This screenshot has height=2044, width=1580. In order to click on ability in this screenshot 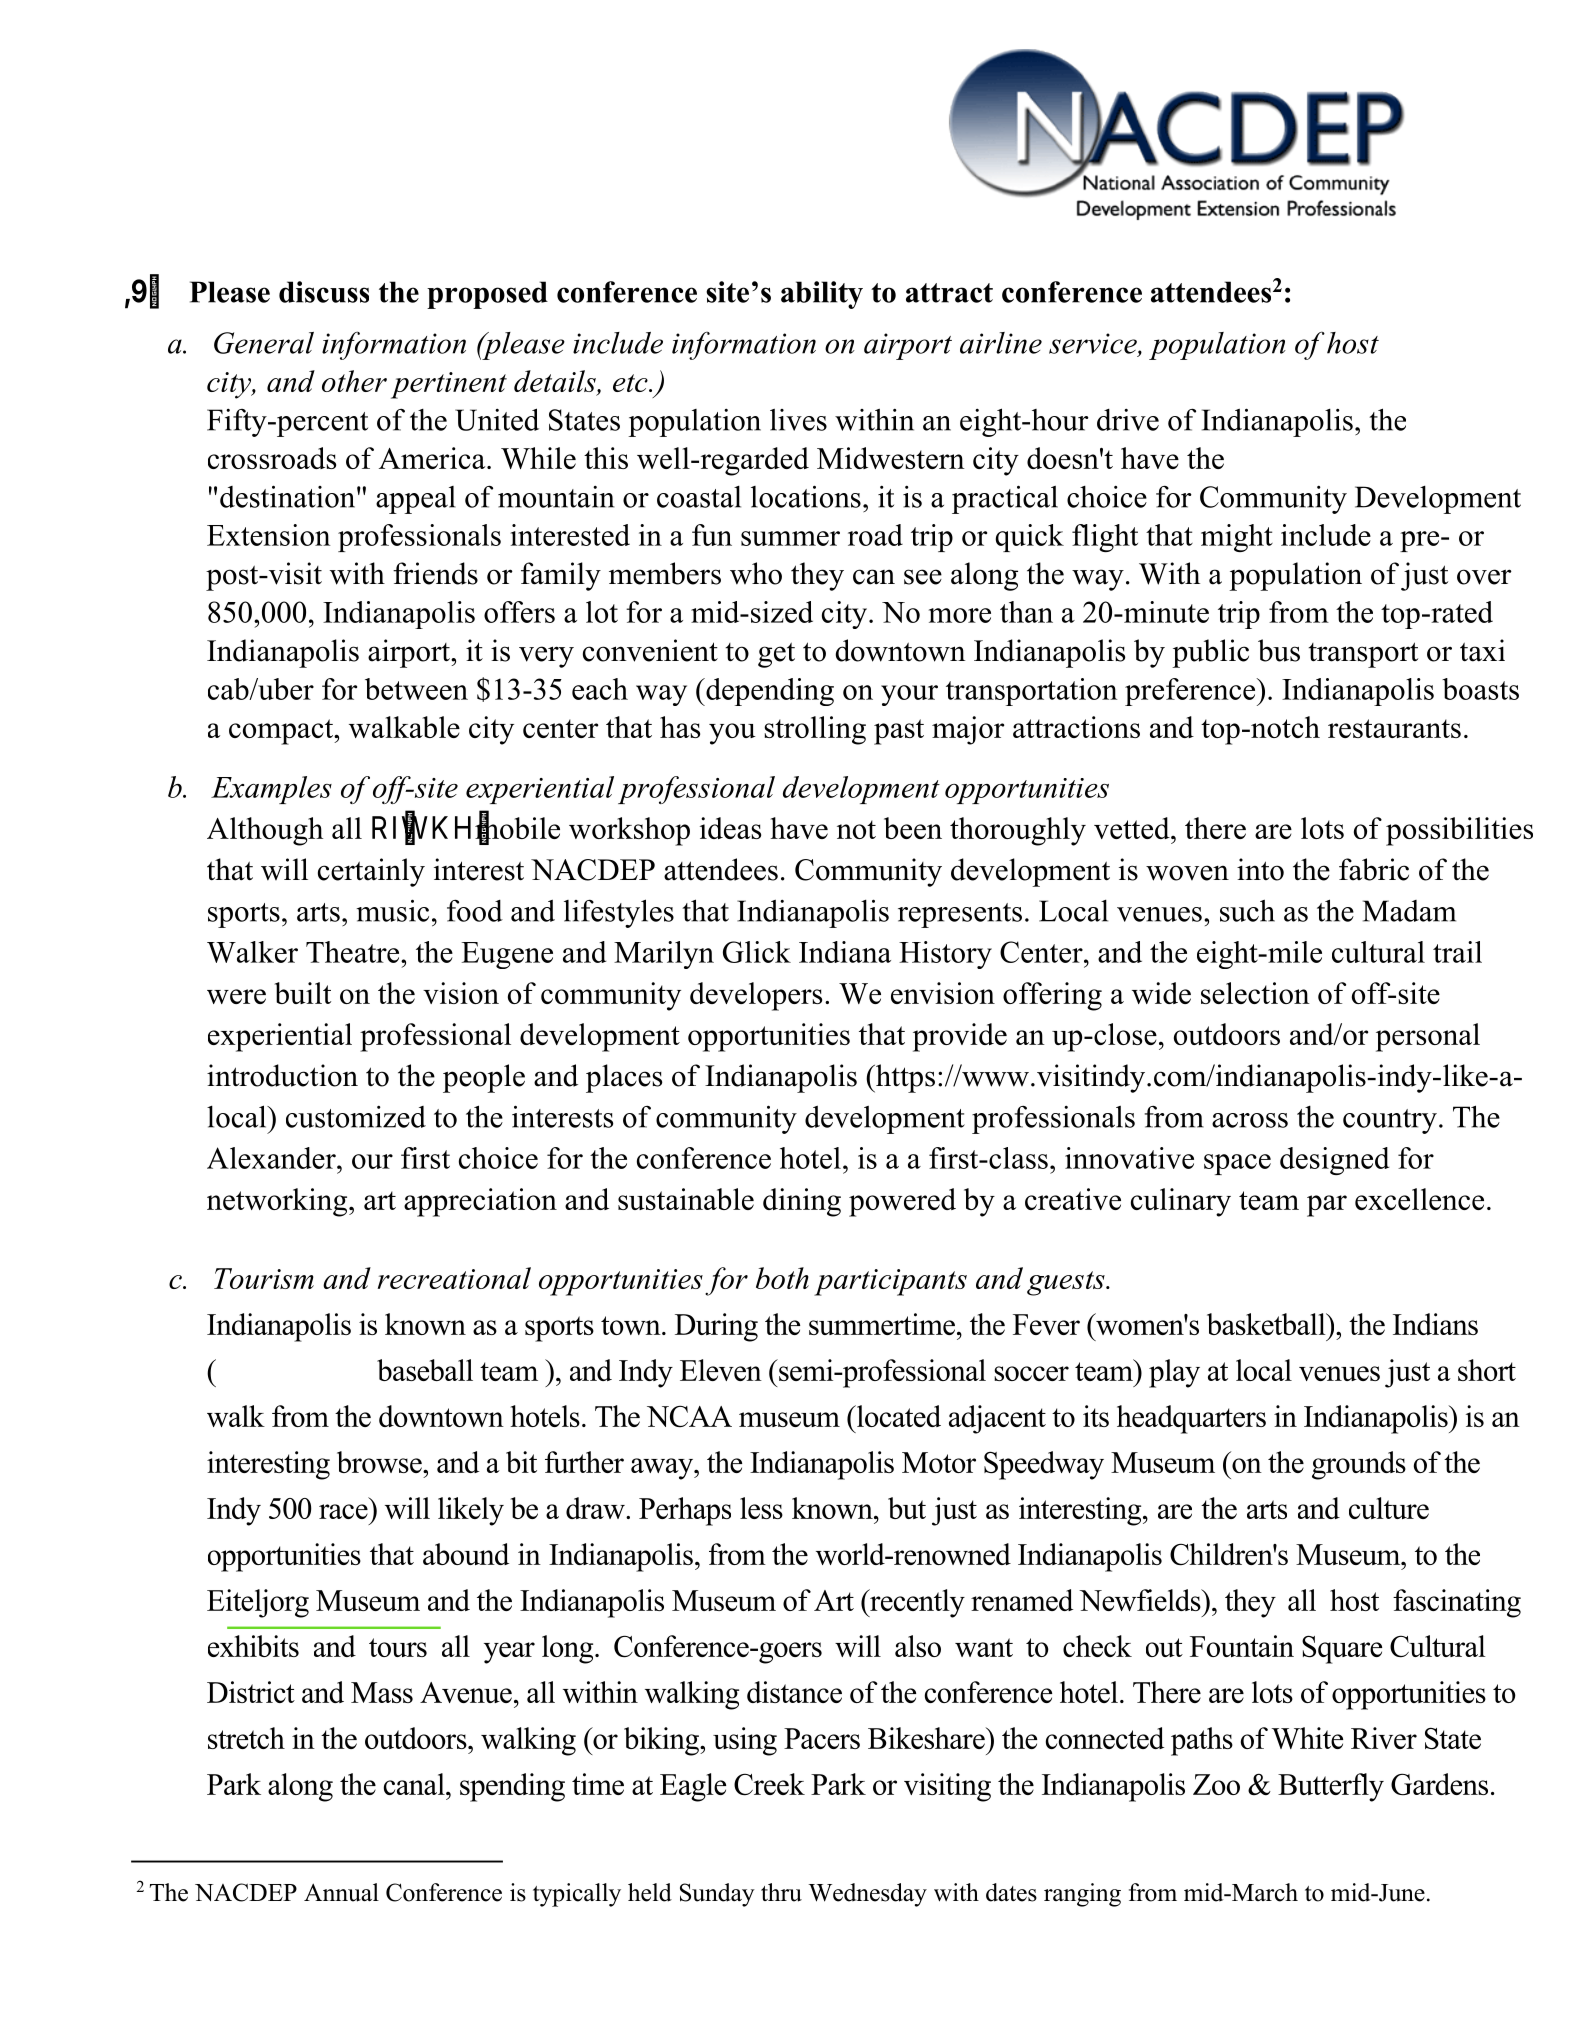, I will do `click(822, 295)`.
